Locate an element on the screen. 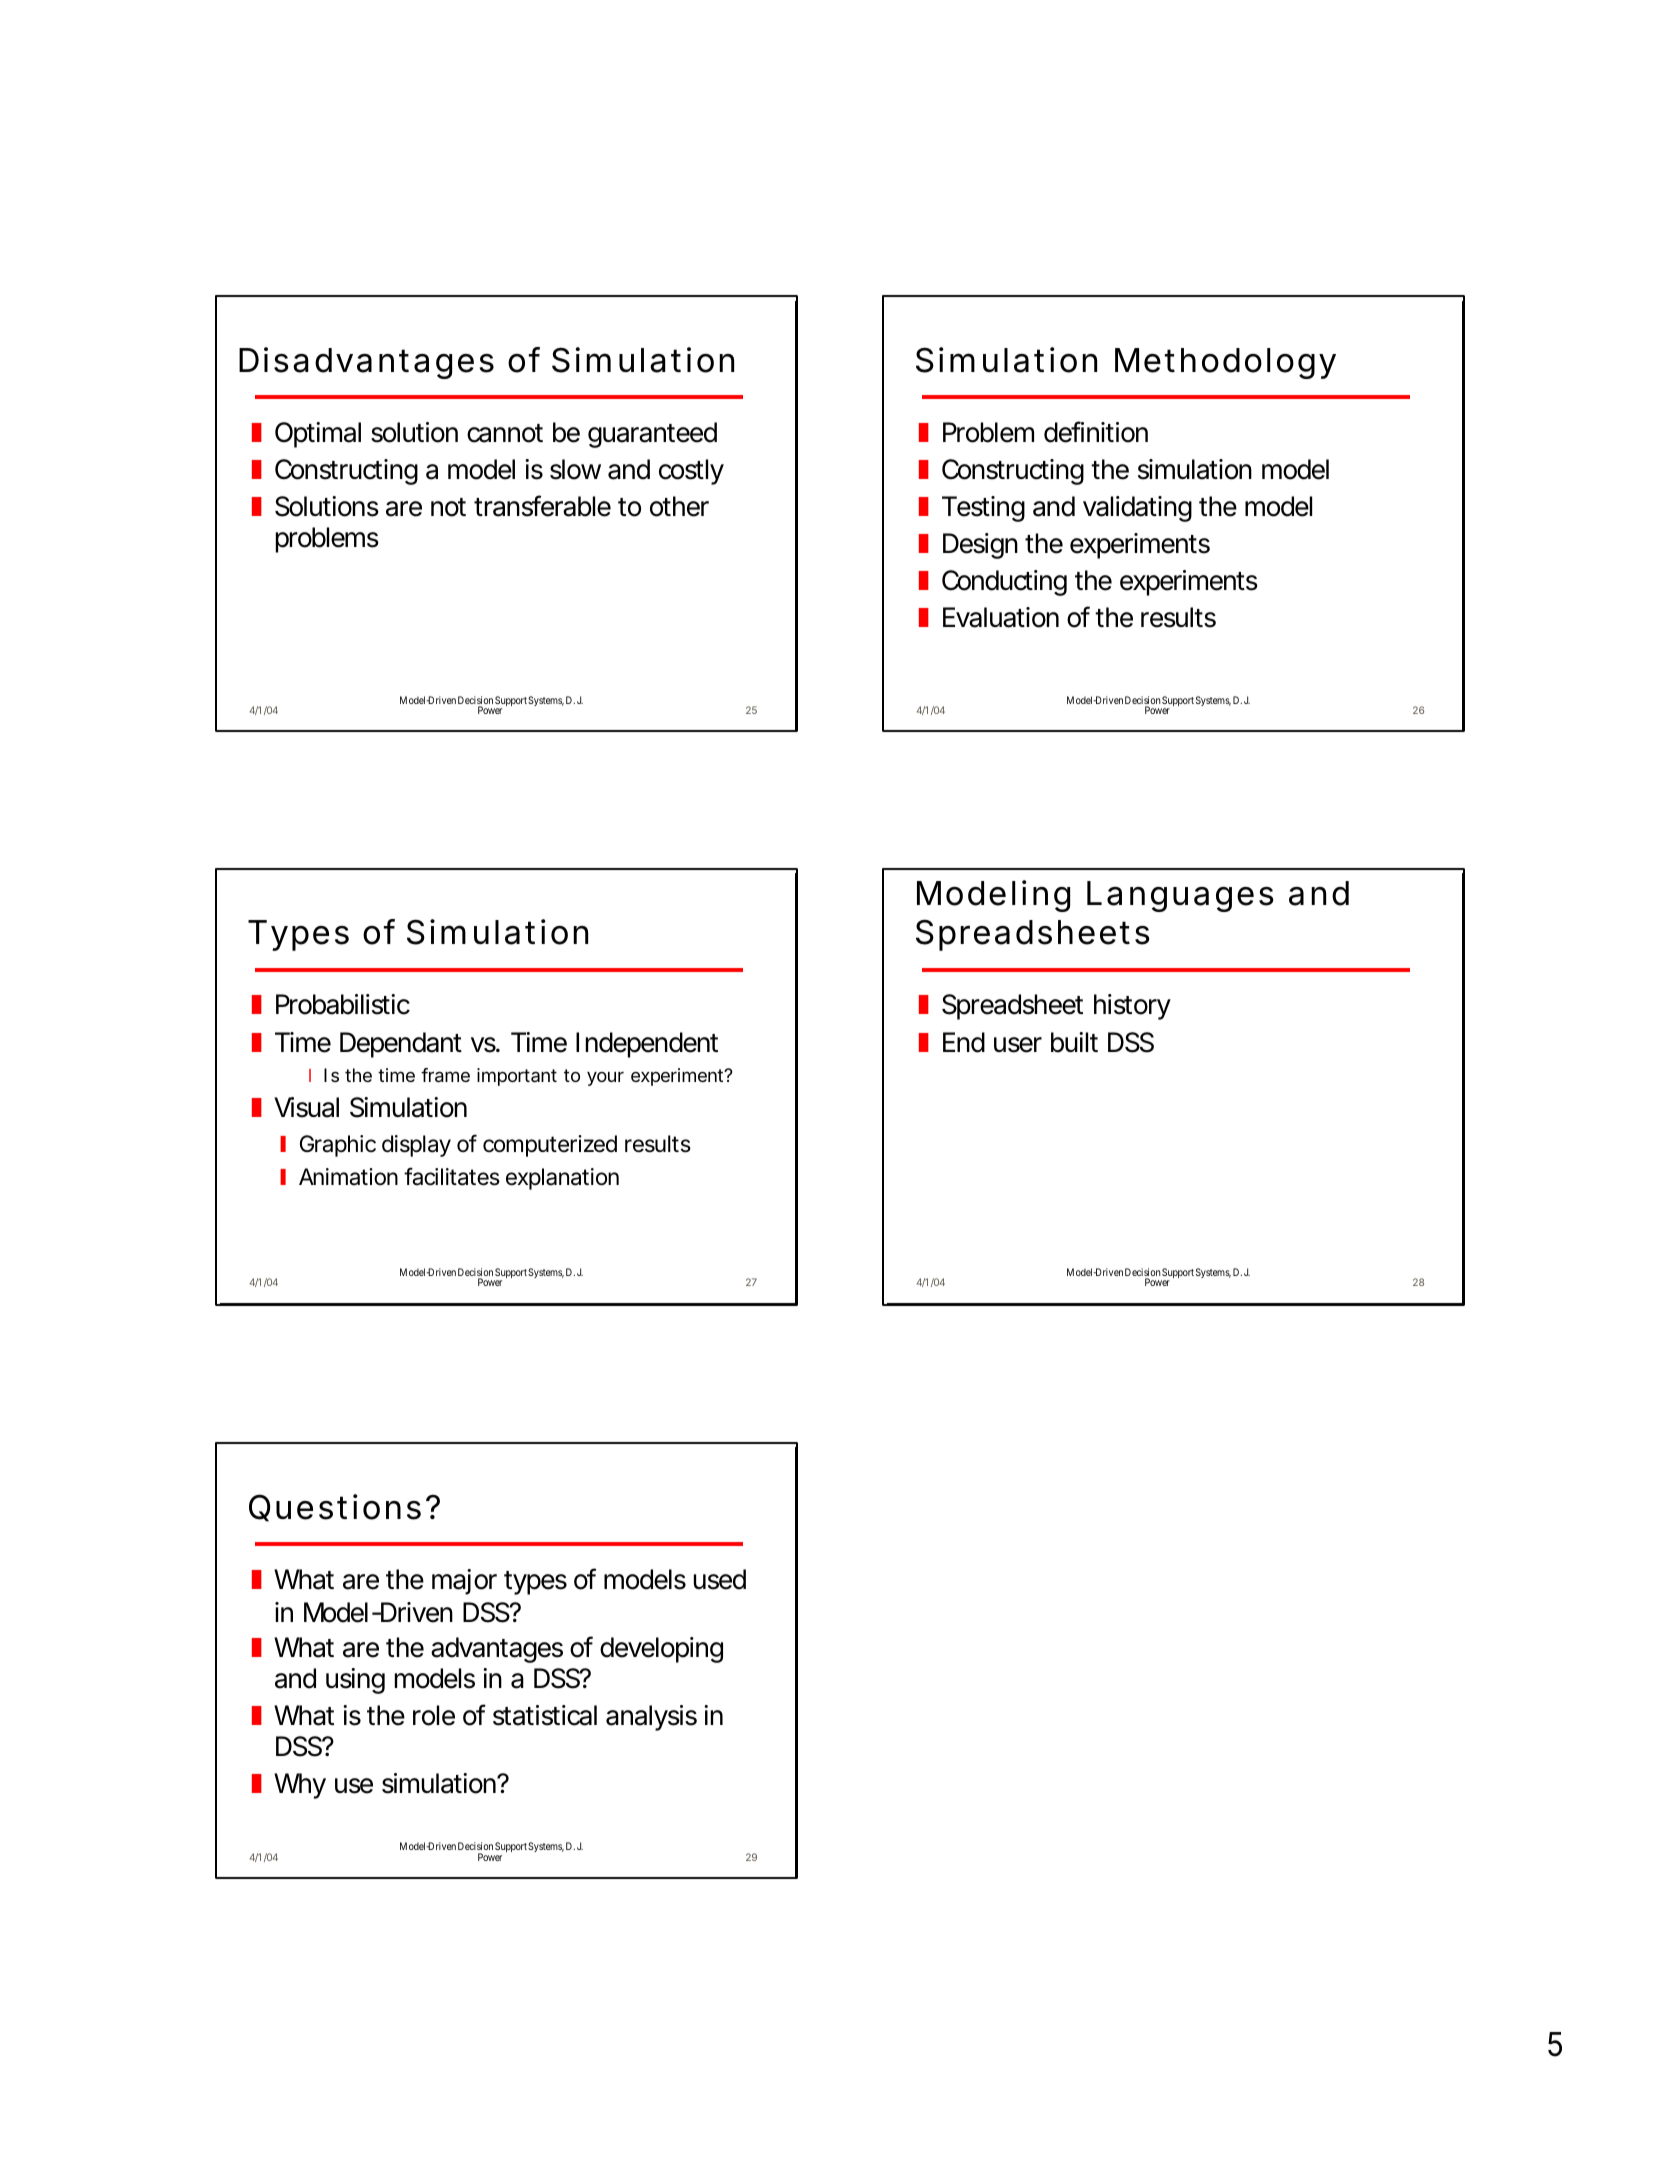 The image size is (1680, 2174). analysis is located at coordinates (651, 1718).
